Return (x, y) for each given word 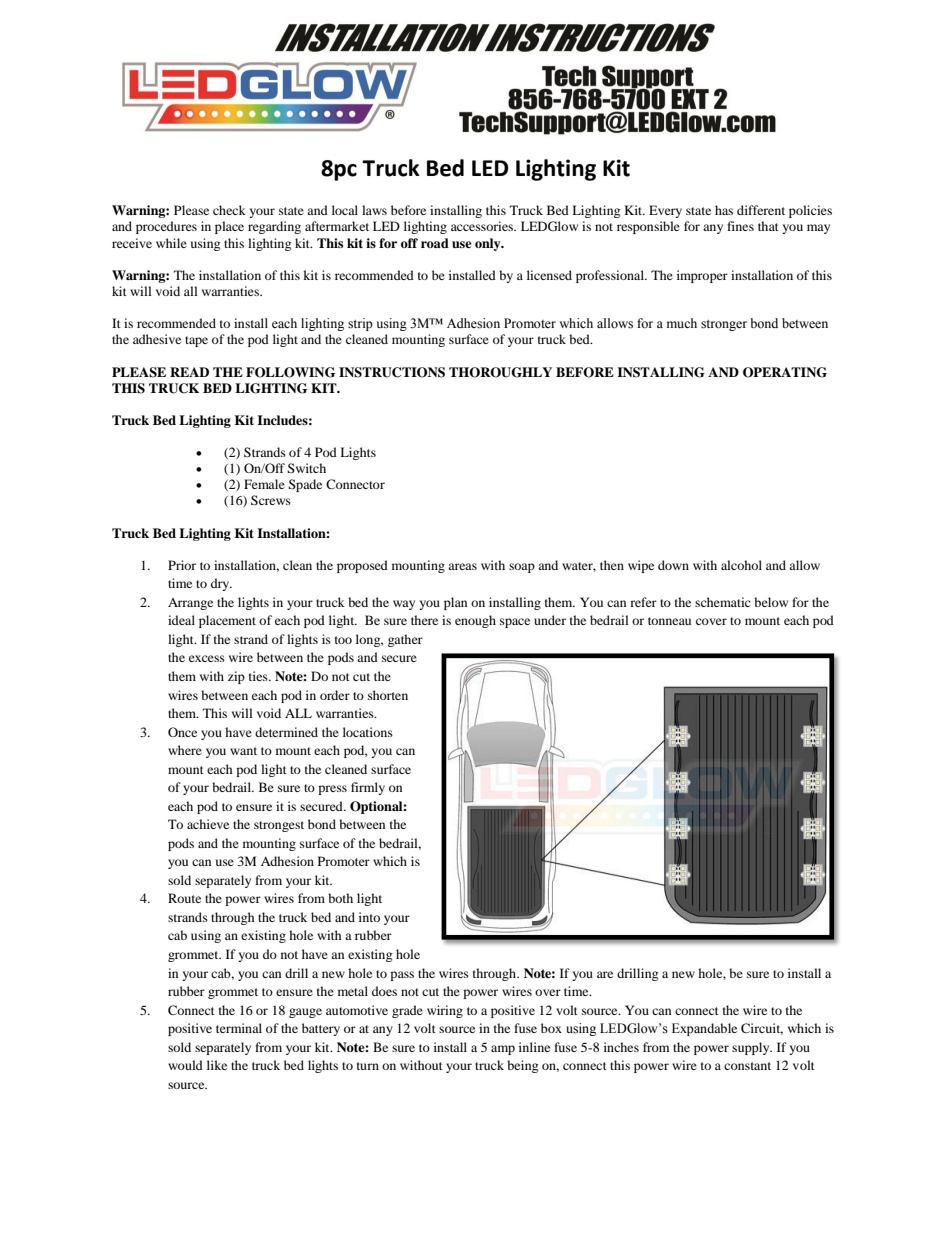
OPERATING (785, 372)
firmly (368, 788)
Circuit (762, 1029)
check (229, 210)
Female (264, 484)
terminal (239, 1028)
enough (475, 621)
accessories (483, 226)
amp (503, 1050)
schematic (723, 602)
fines (740, 226)
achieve (208, 824)
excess (207, 658)
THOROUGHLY (500, 372)
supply (752, 1048)
